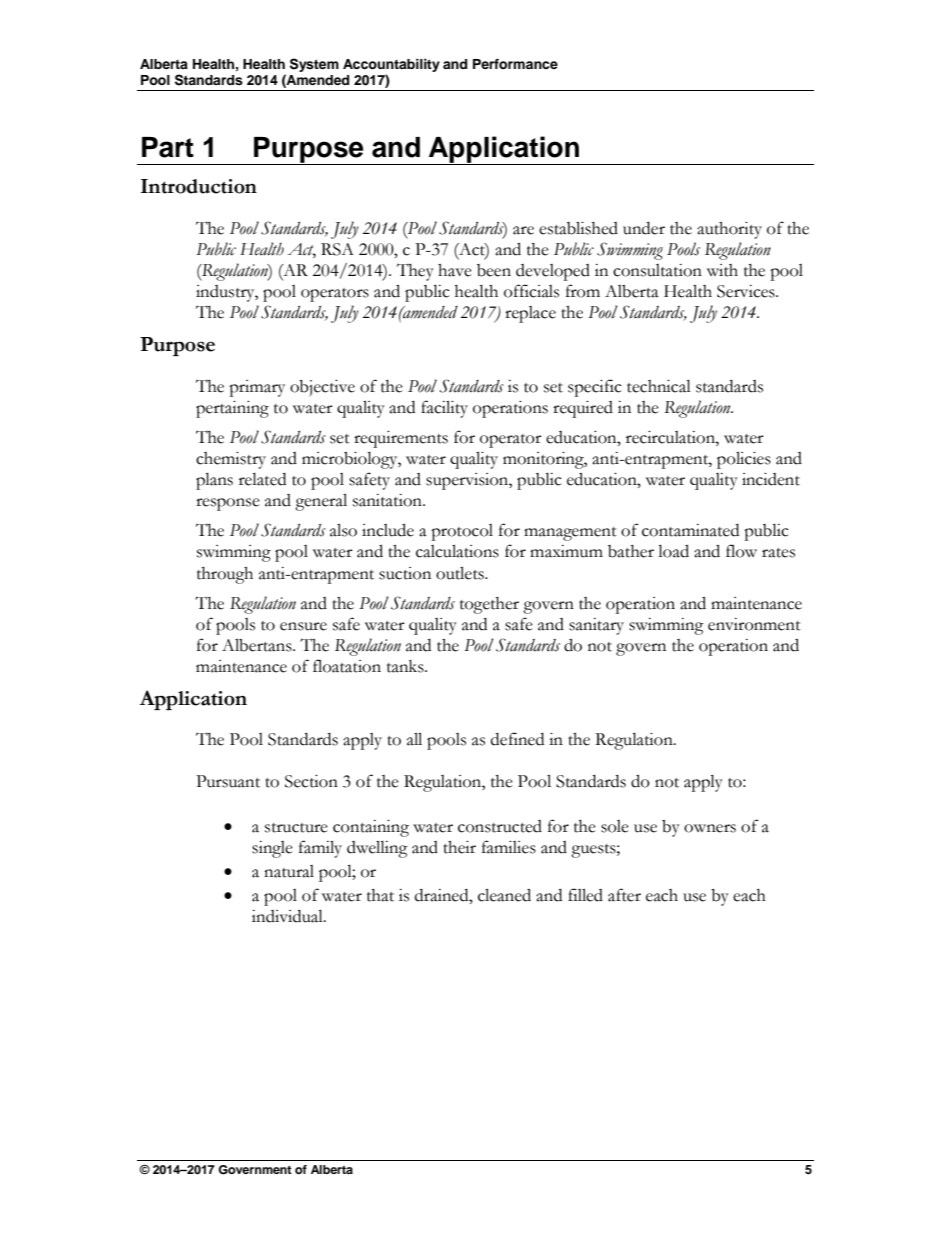 This page has height=1233, width=952. What do you see at coordinates (289, 871) in the page?
I see `natural` at bounding box center [289, 871].
